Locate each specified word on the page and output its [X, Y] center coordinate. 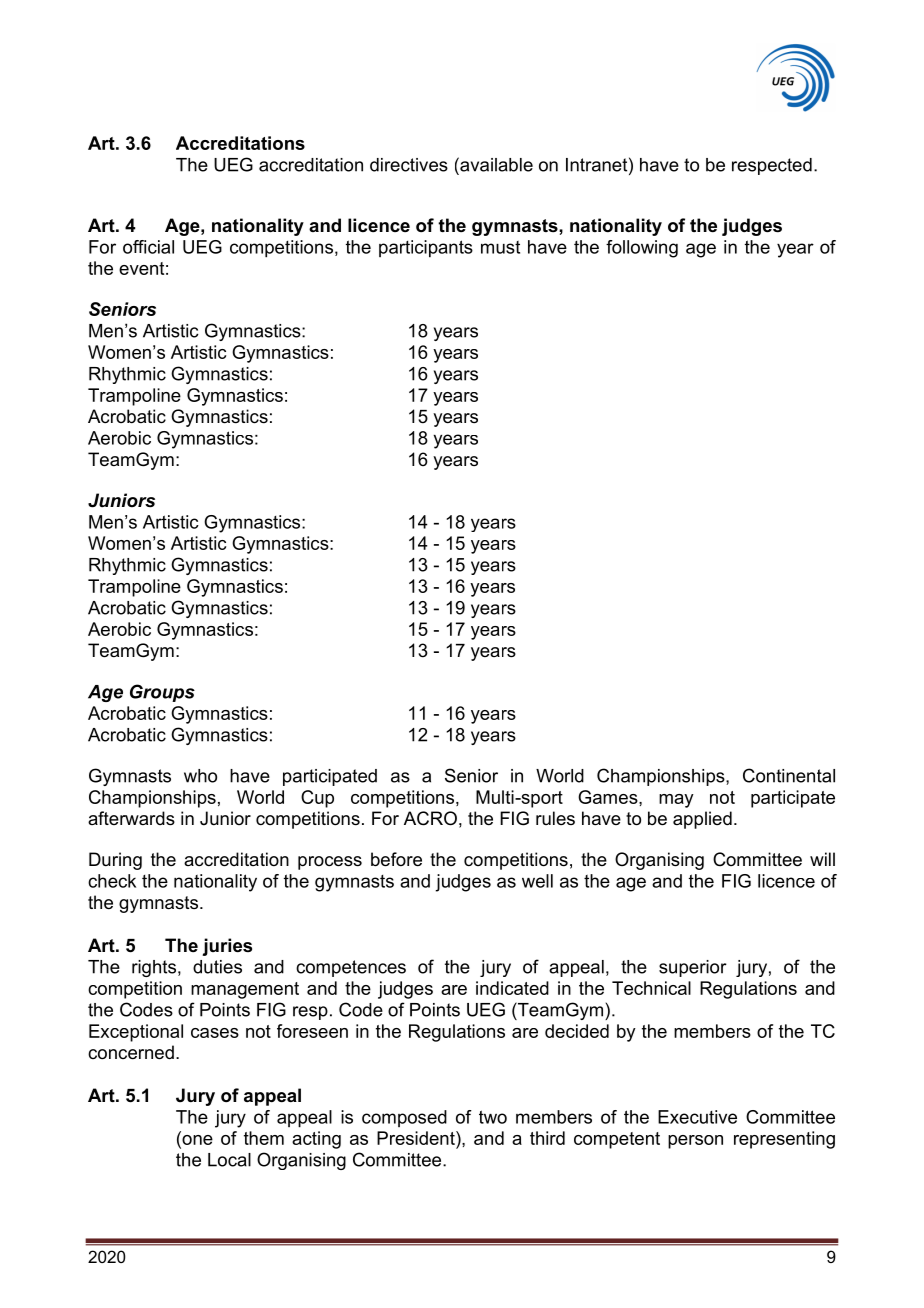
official [148, 247]
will [822, 859]
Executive [697, 1117]
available [495, 164]
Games [609, 797]
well [537, 881]
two [493, 1117]
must [500, 247]
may [676, 801]
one [196, 1141]
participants [426, 249]
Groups [162, 693]
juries [227, 947]
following [642, 249]
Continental [789, 775]
